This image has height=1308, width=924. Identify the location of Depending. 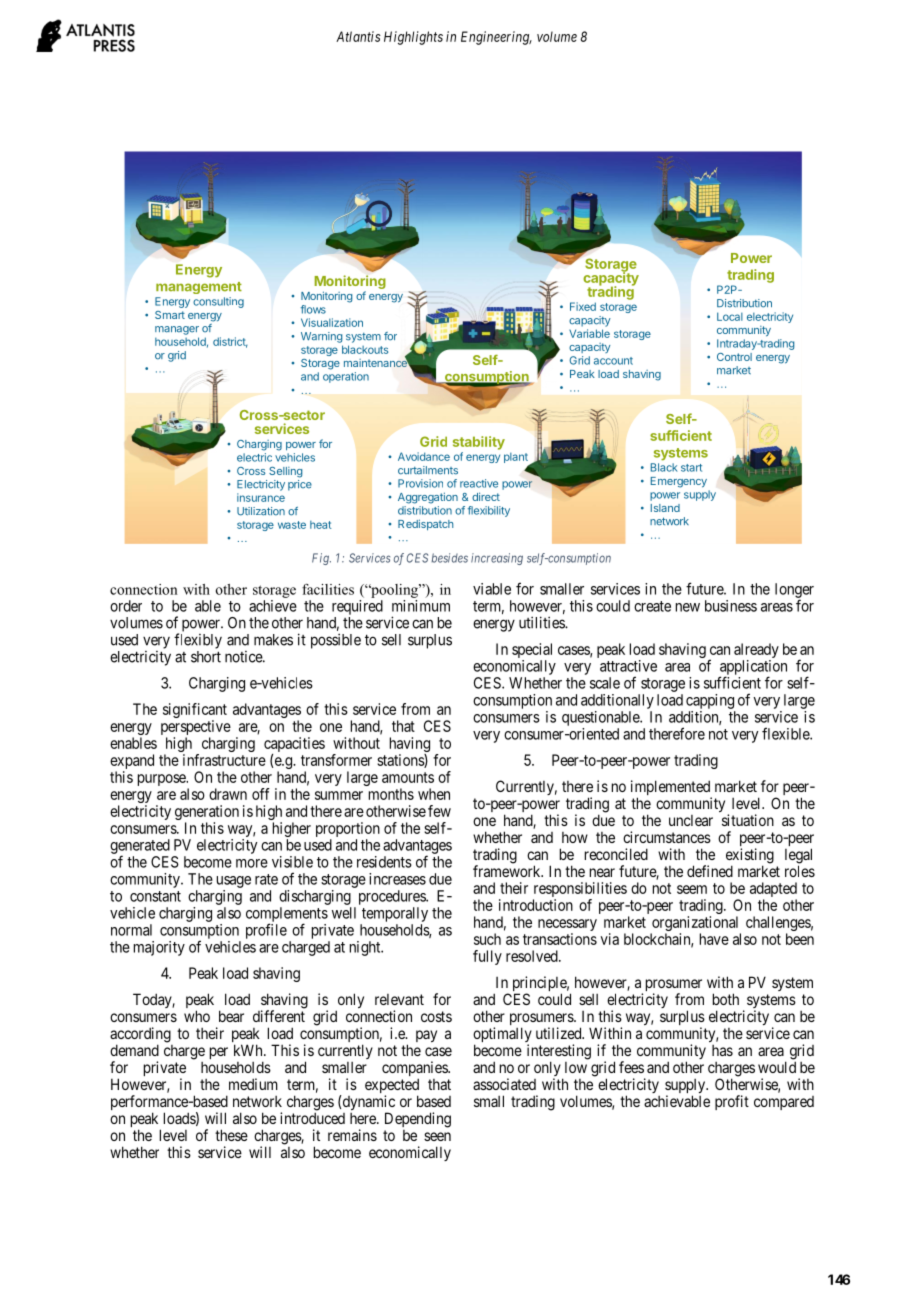
(418, 1120).
